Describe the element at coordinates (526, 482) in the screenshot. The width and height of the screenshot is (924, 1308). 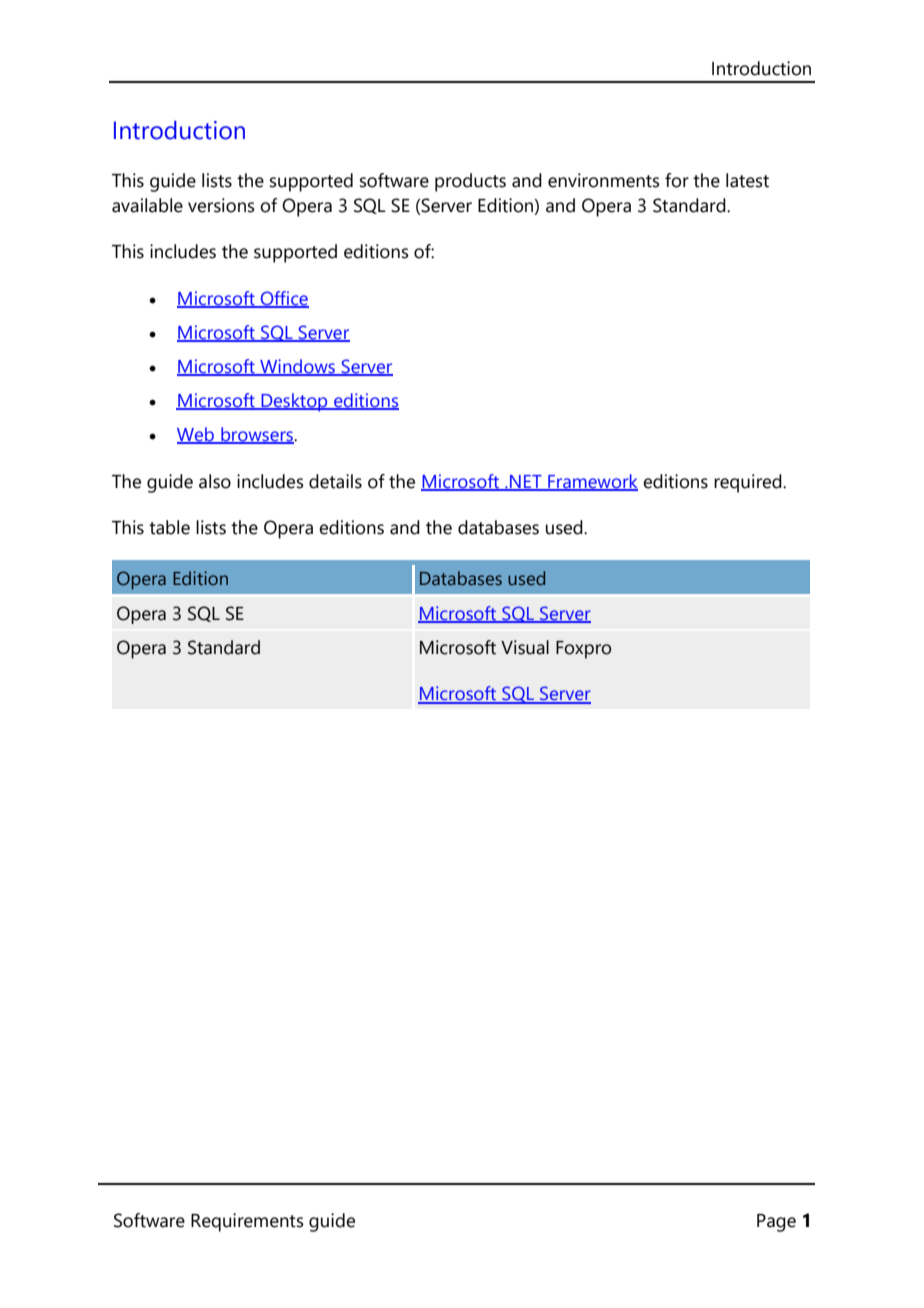
I see `NET` at that location.
